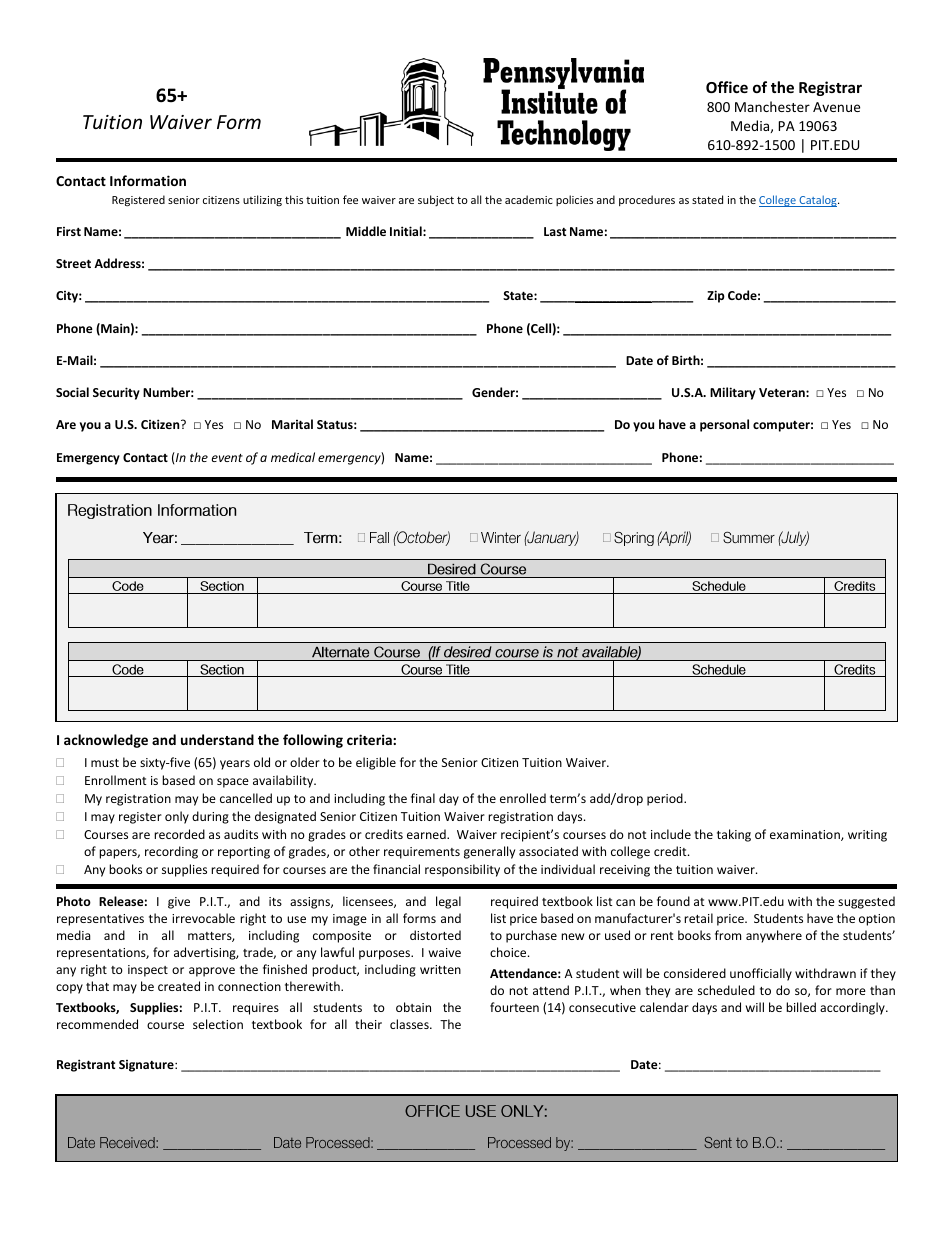  I want to click on subject, so click(436, 200).
